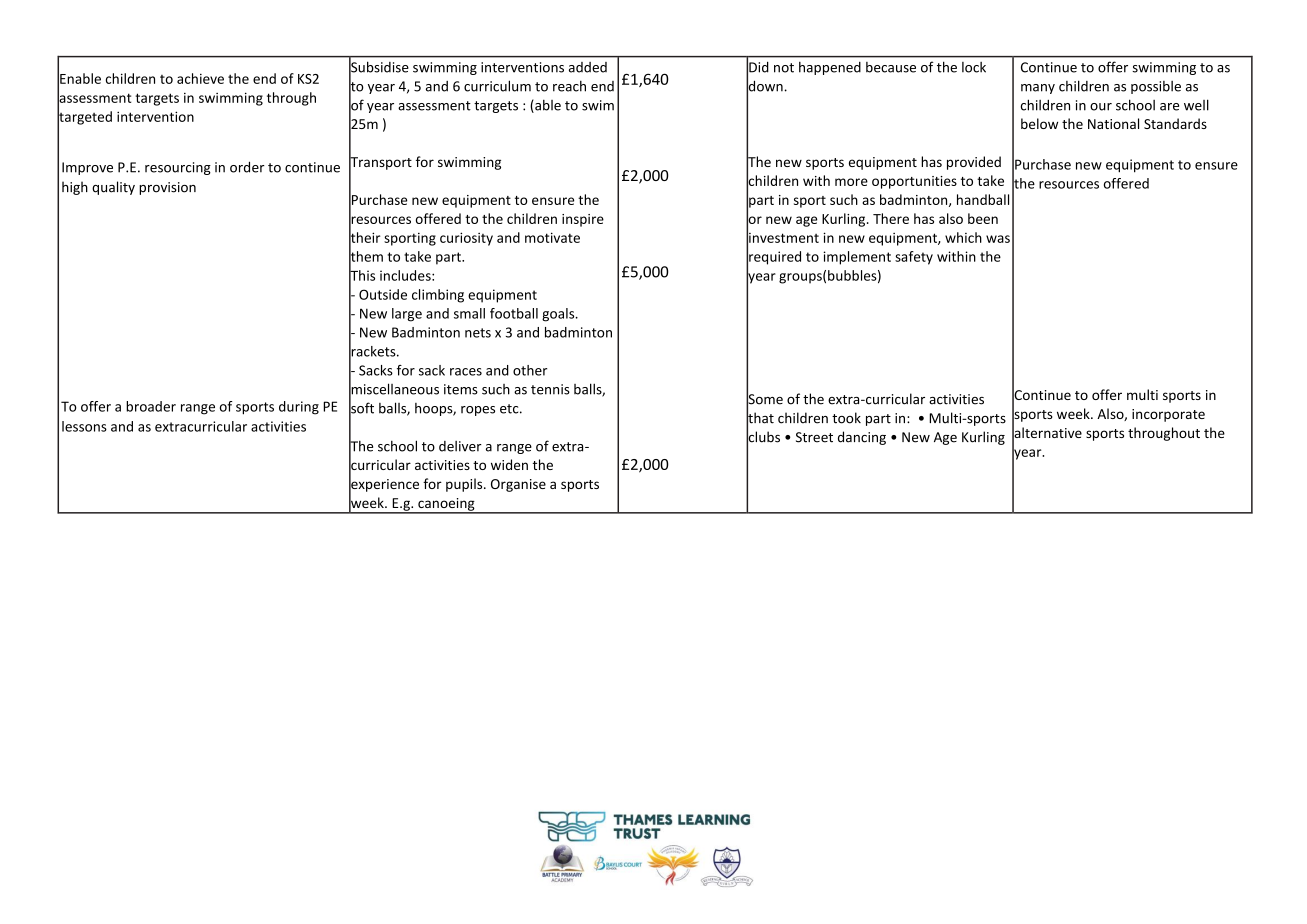  What do you see at coordinates (569, 86) in the screenshot?
I see `reach` at bounding box center [569, 86].
